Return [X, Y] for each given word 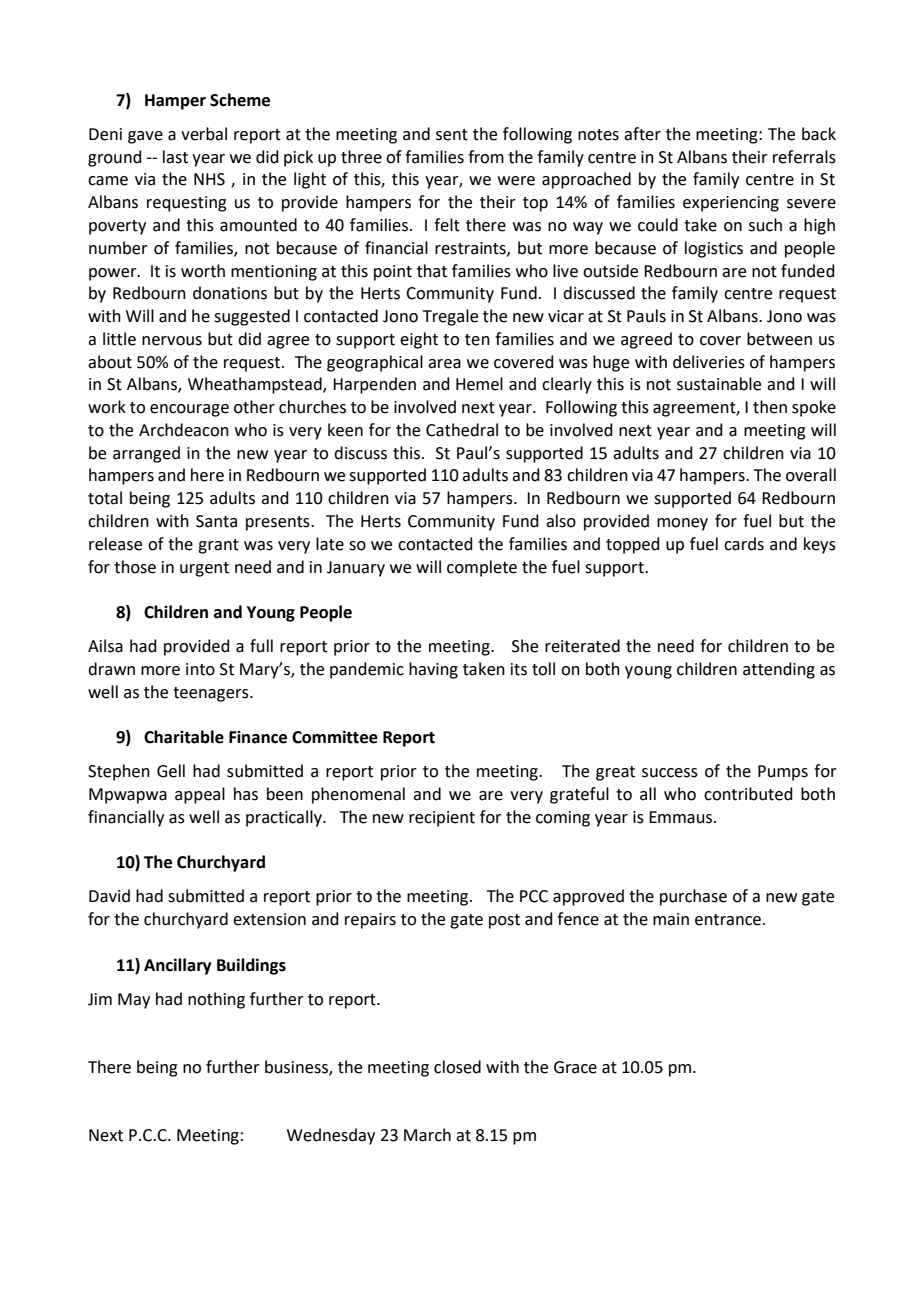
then [770, 407]
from [486, 157]
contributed [748, 794]
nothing [216, 1000]
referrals [804, 157]
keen [345, 430]
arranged [146, 454]
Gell [171, 771]
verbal [204, 134]
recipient [442, 819]
